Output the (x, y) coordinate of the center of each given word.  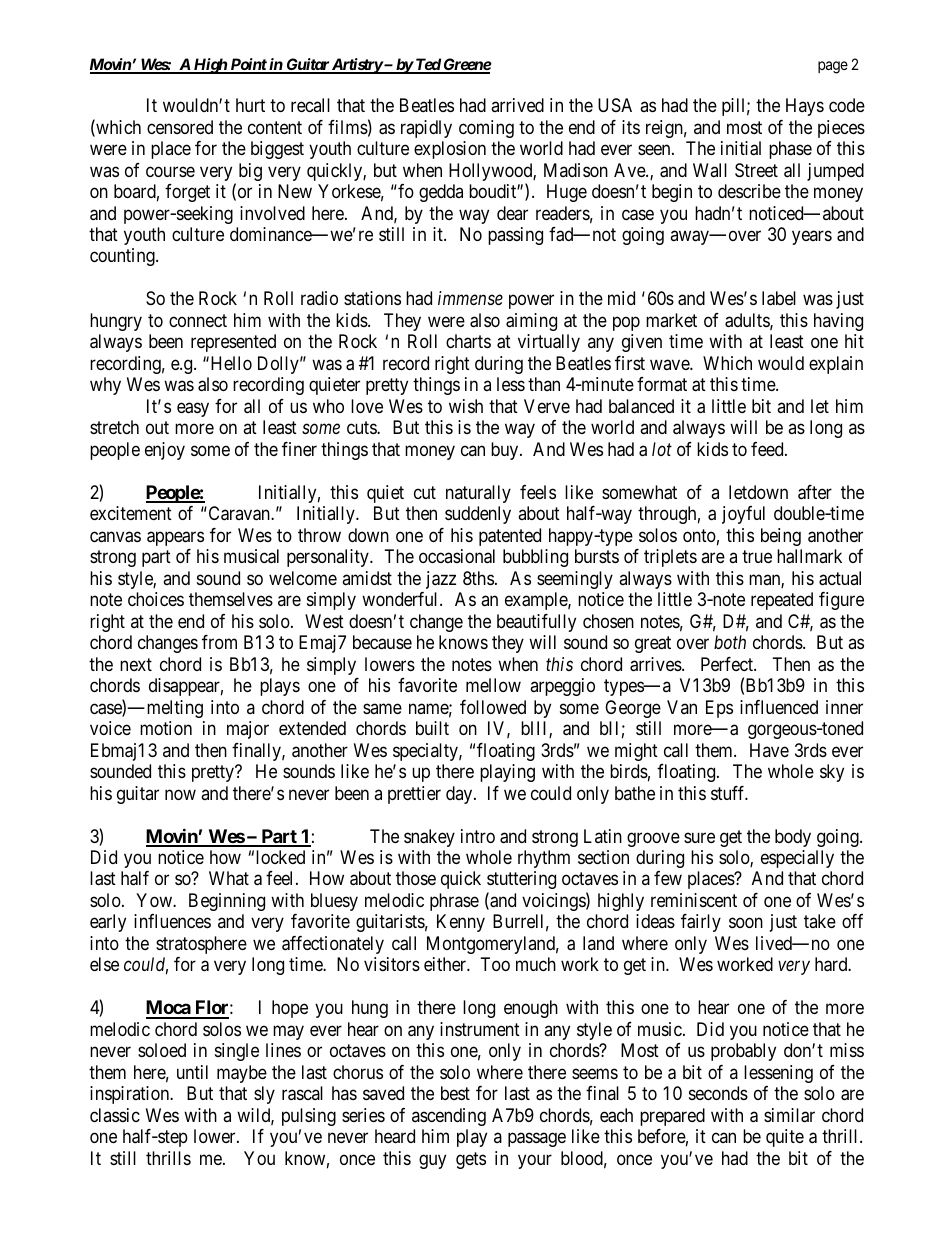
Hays (805, 107)
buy (506, 451)
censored (180, 127)
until (192, 1072)
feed (768, 449)
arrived (517, 105)
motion (166, 728)
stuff (729, 793)
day (460, 795)
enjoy (165, 451)
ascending (449, 1117)
